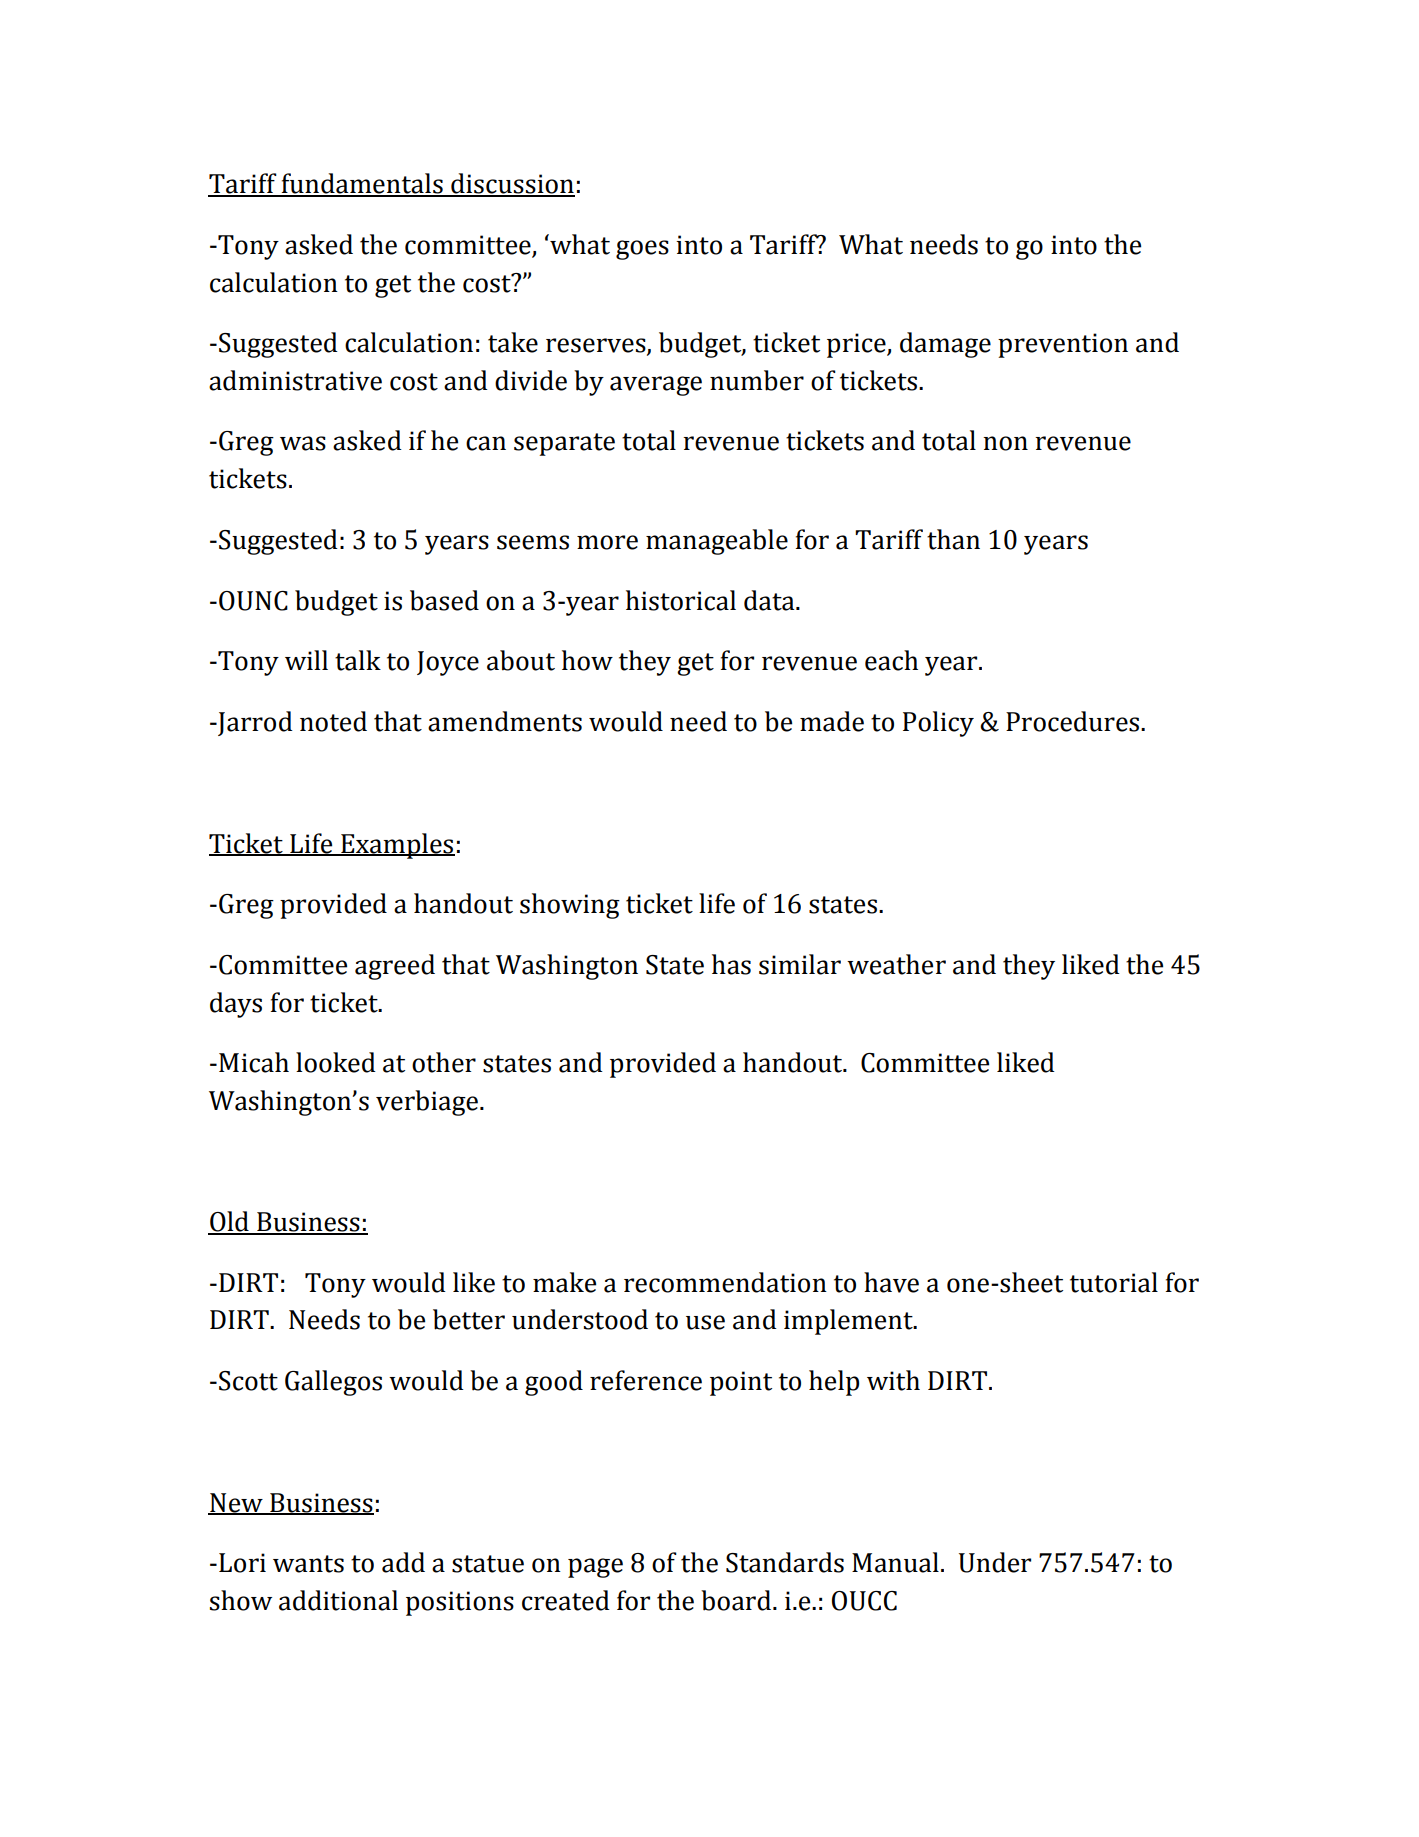 This screenshot has height=1837, width=1419. I want to click on administrative, so click(295, 380).
